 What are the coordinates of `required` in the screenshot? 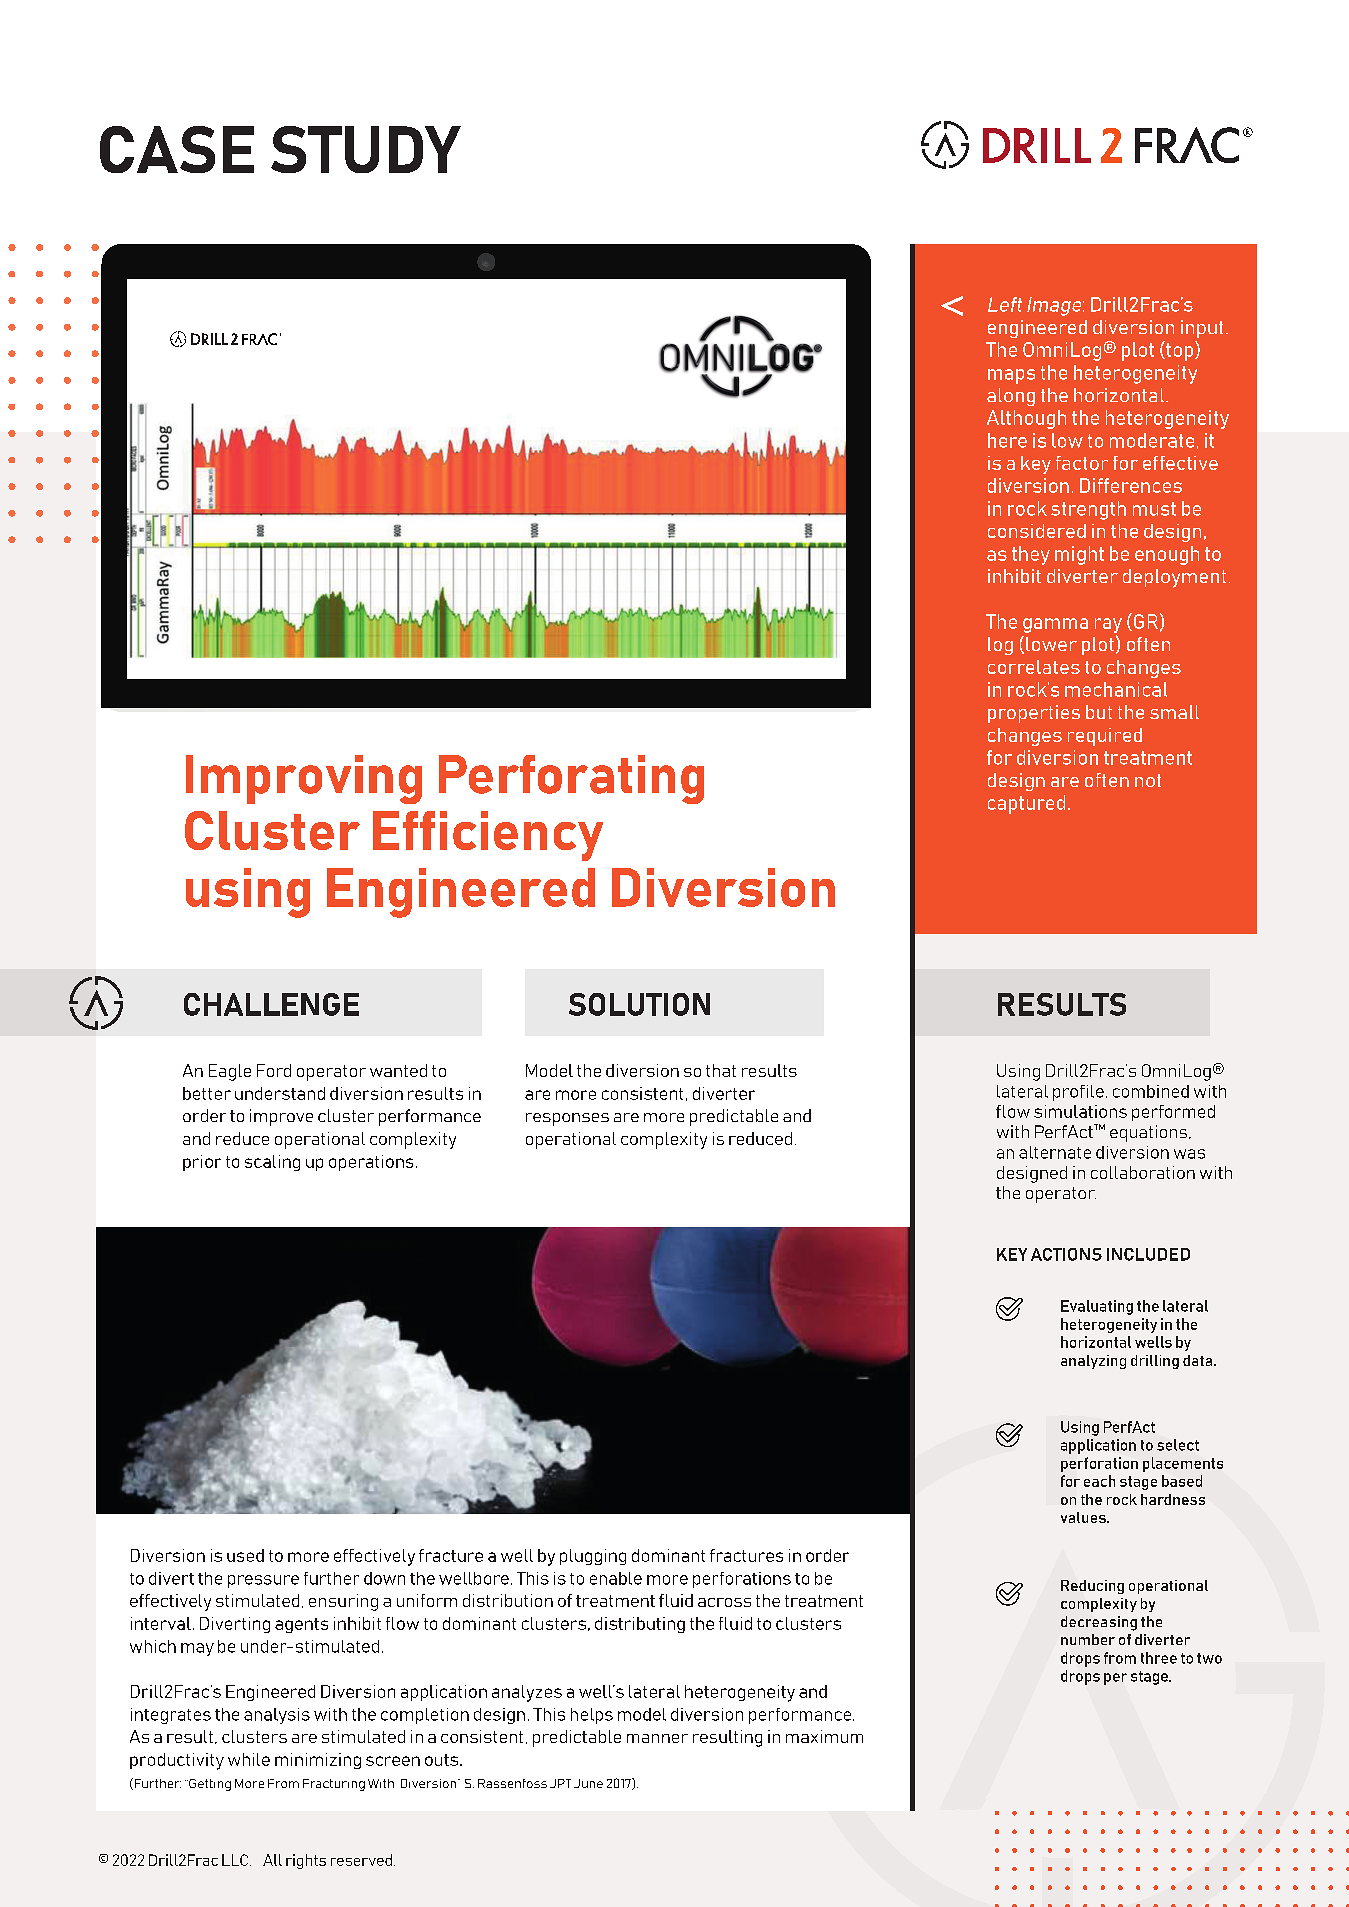 It's located at (1105, 737).
